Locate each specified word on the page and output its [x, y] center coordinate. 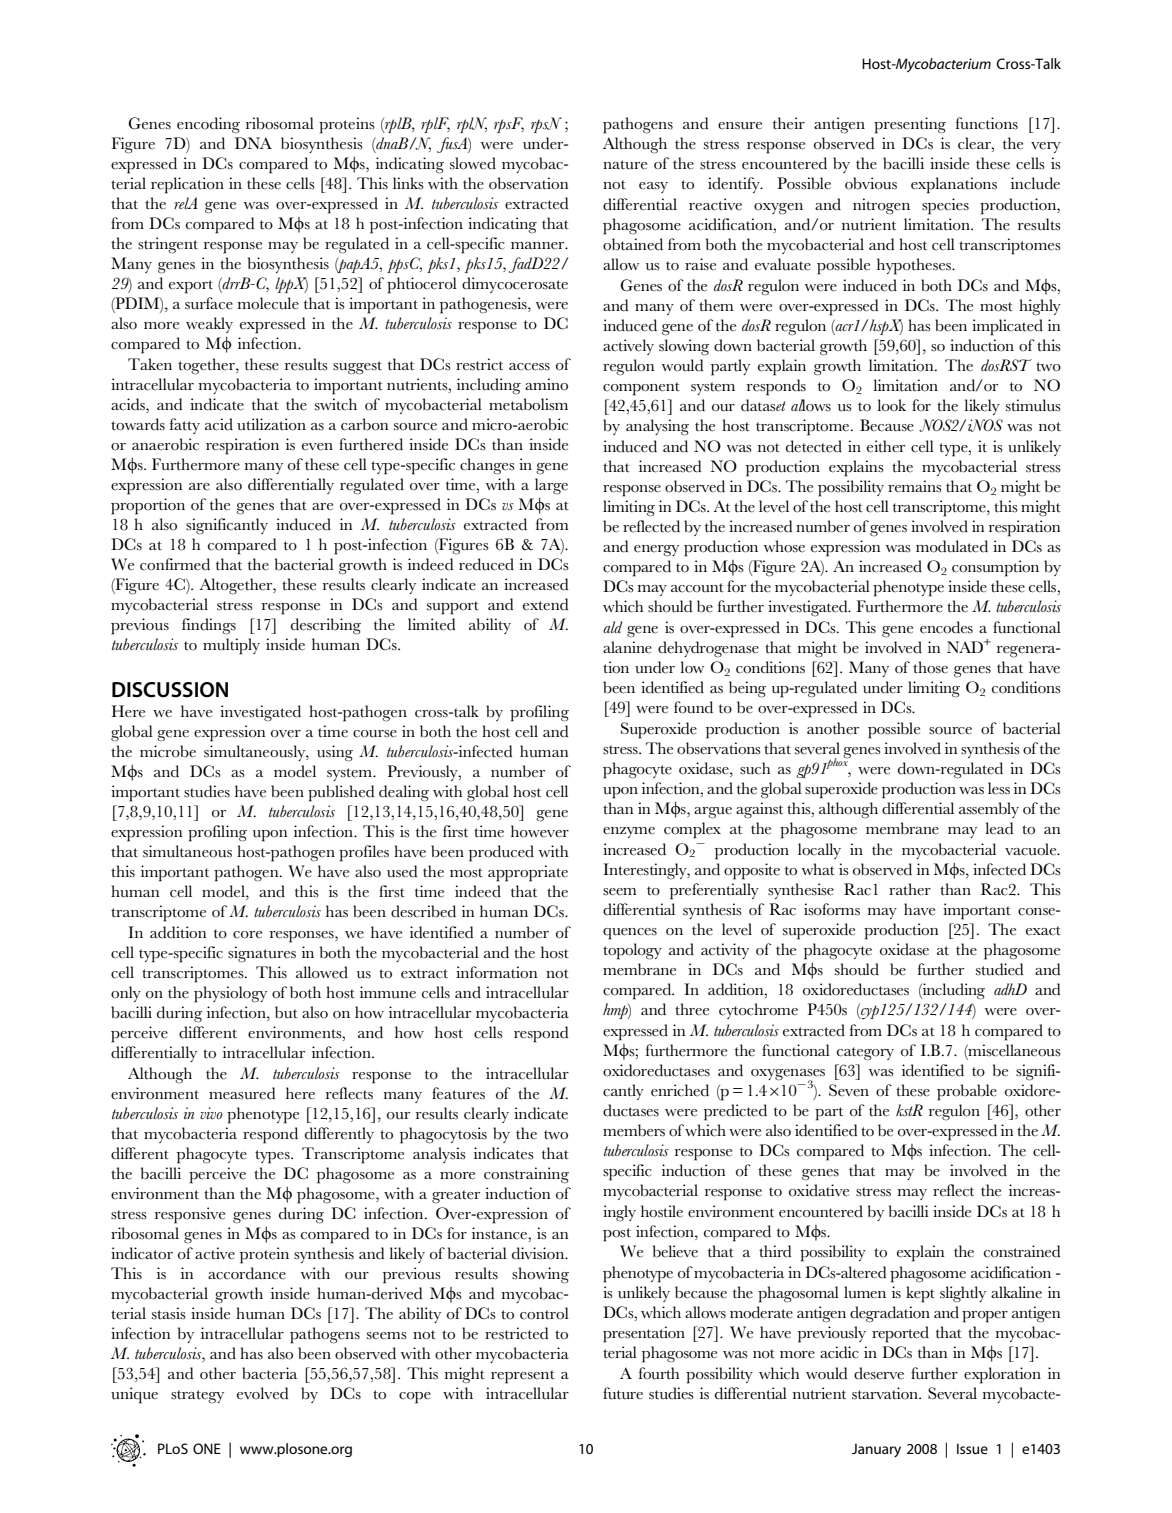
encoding [208, 125]
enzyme [629, 832]
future [623, 1393]
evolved [262, 1393]
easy [653, 187]
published [341, 793]
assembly [989, 810]
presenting [910, 125]
